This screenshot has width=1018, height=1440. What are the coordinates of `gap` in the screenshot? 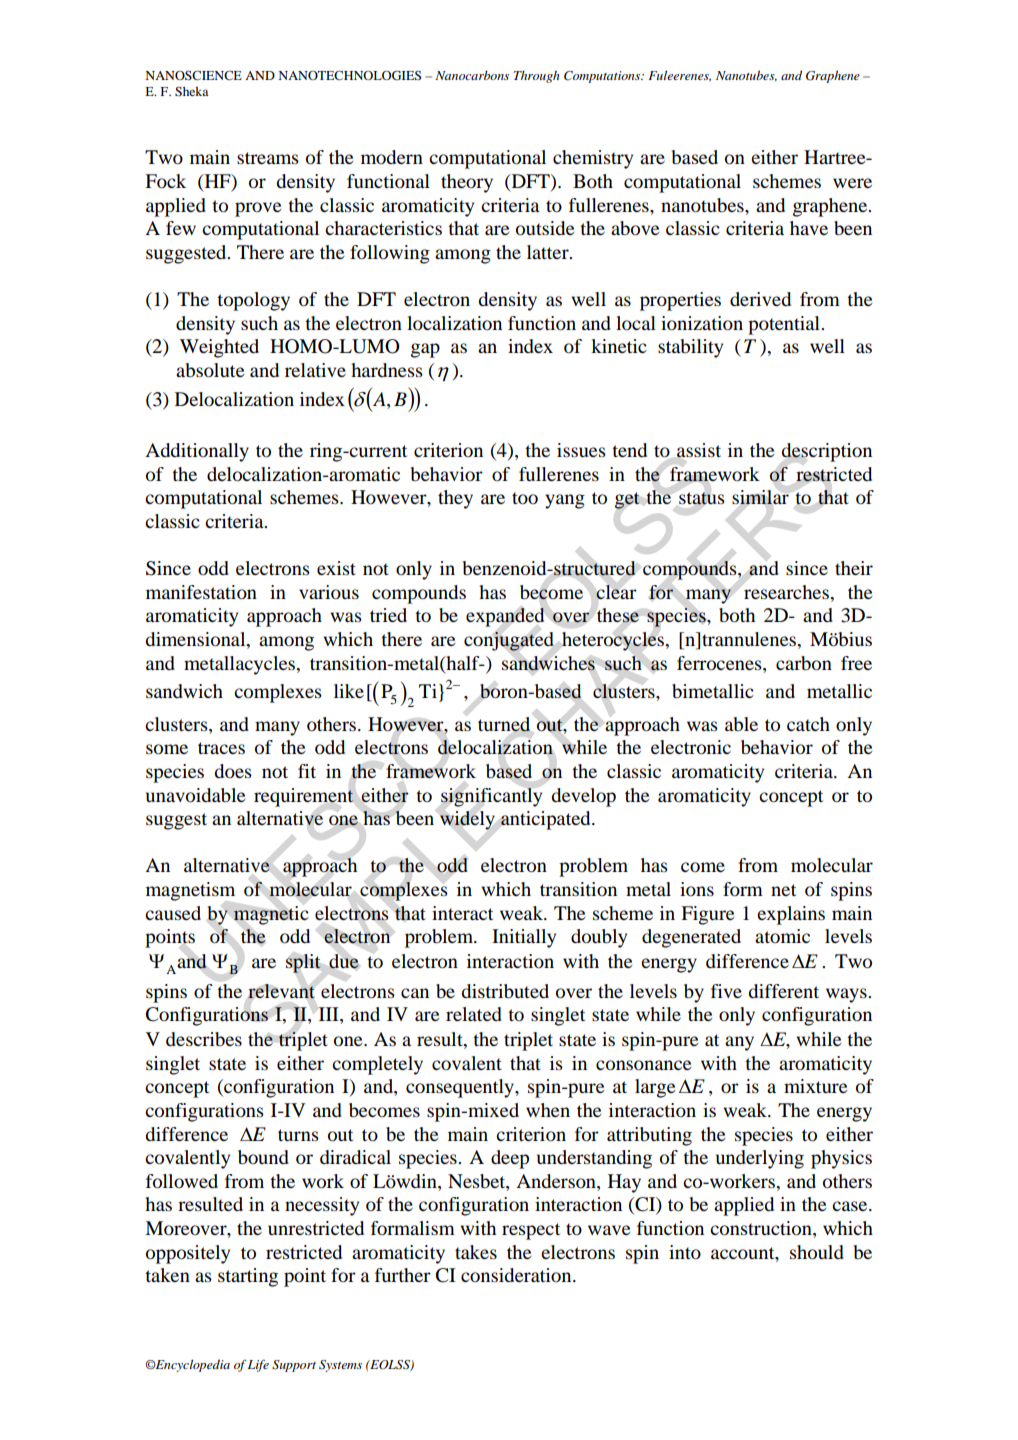 It's located at (425, 350).
